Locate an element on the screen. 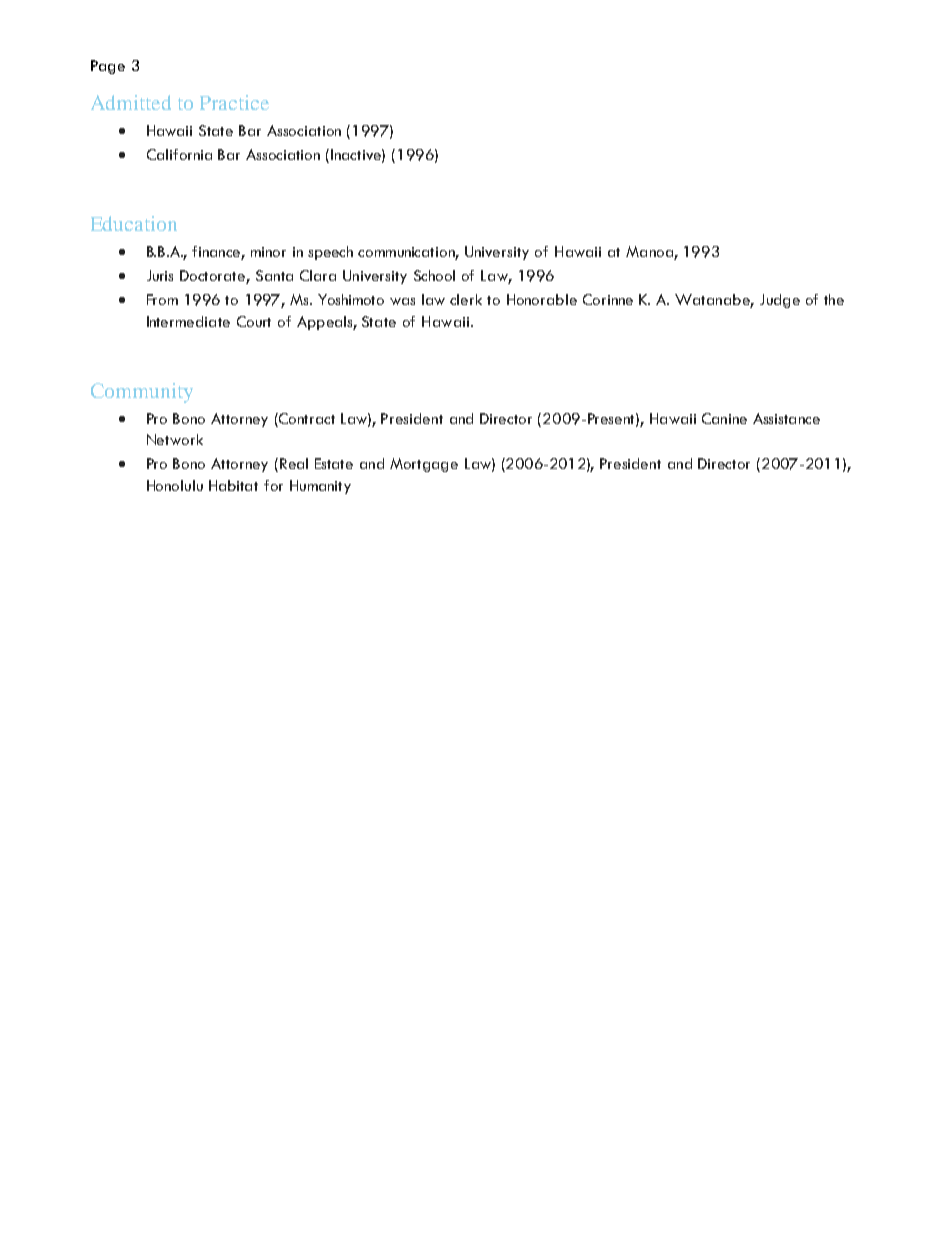 The height and width of the screenshot is (1233, 952). Practice is located at coordinates (234, 102).
